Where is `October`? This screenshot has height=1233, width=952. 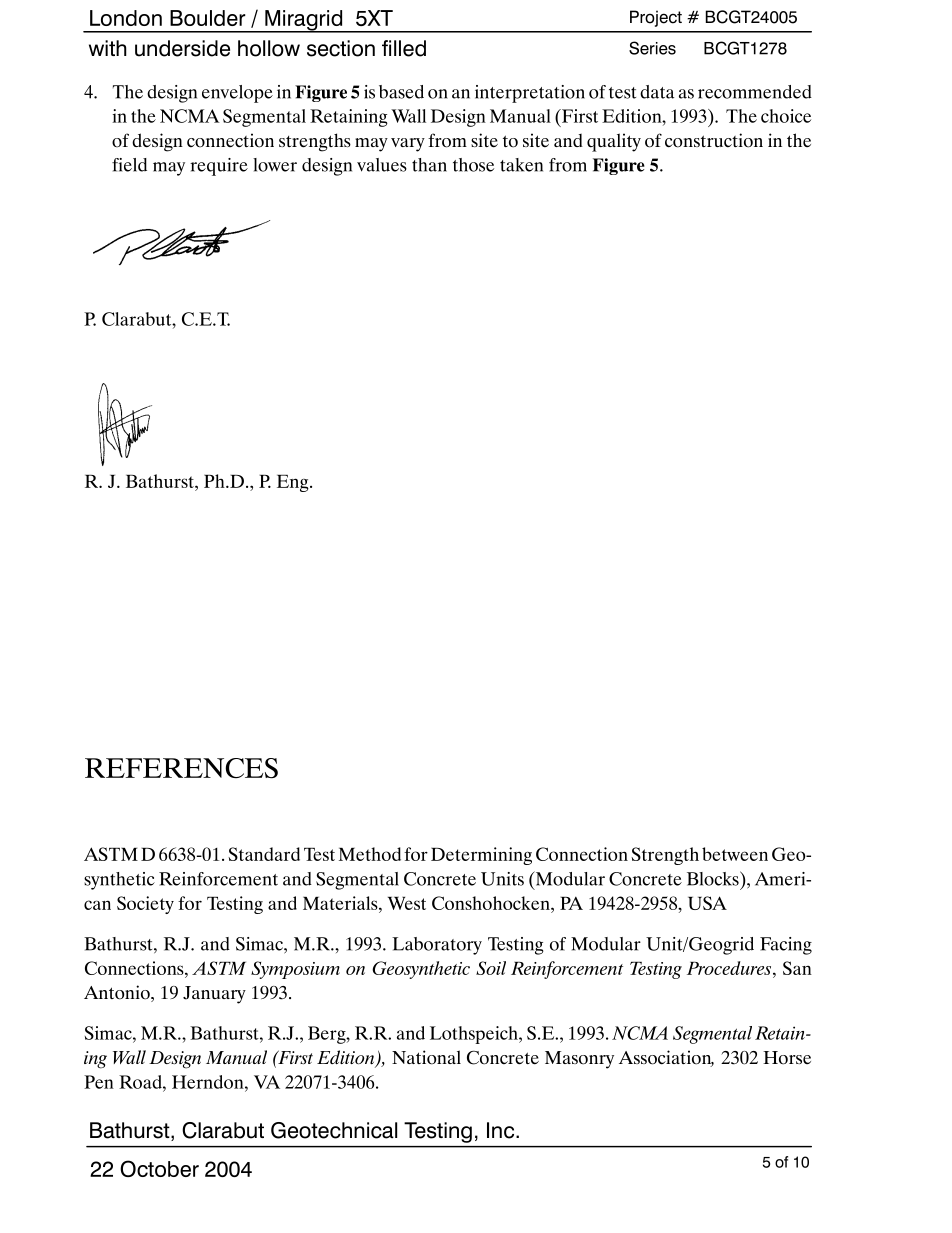
October is located at coordinates (159, 1168).
